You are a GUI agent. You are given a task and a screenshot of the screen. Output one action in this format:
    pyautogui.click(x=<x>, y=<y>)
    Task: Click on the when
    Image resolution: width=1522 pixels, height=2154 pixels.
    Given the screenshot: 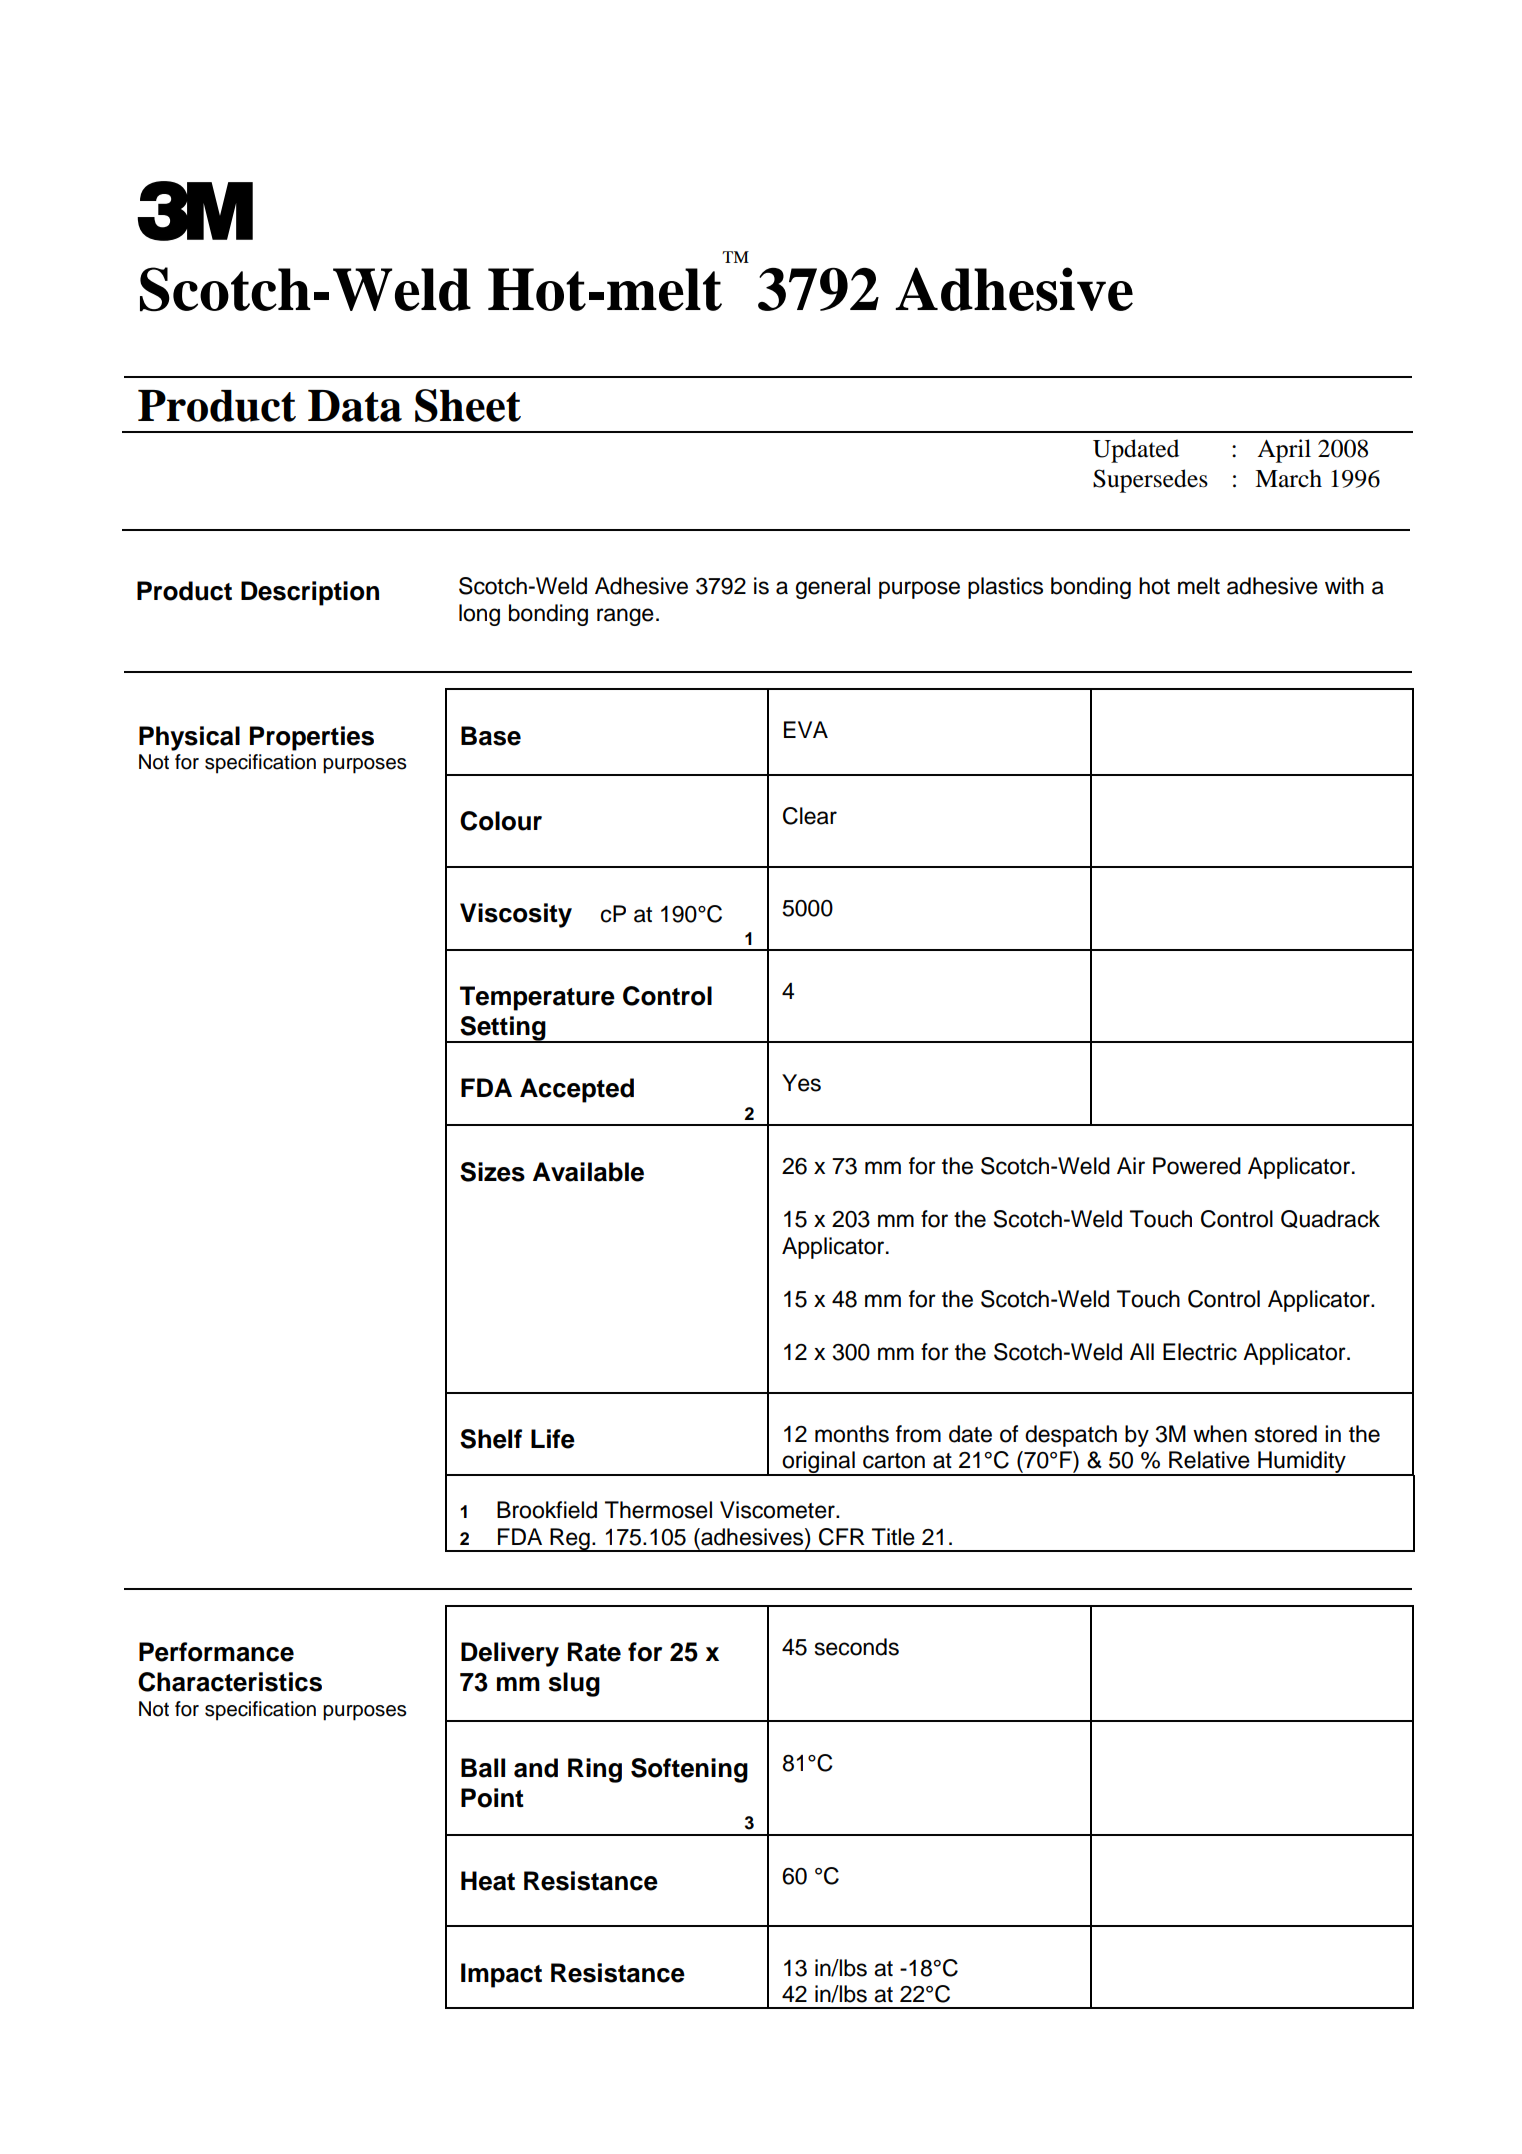 What is the action you would take?
    pyautogui.click(x=1220, y=1434)
